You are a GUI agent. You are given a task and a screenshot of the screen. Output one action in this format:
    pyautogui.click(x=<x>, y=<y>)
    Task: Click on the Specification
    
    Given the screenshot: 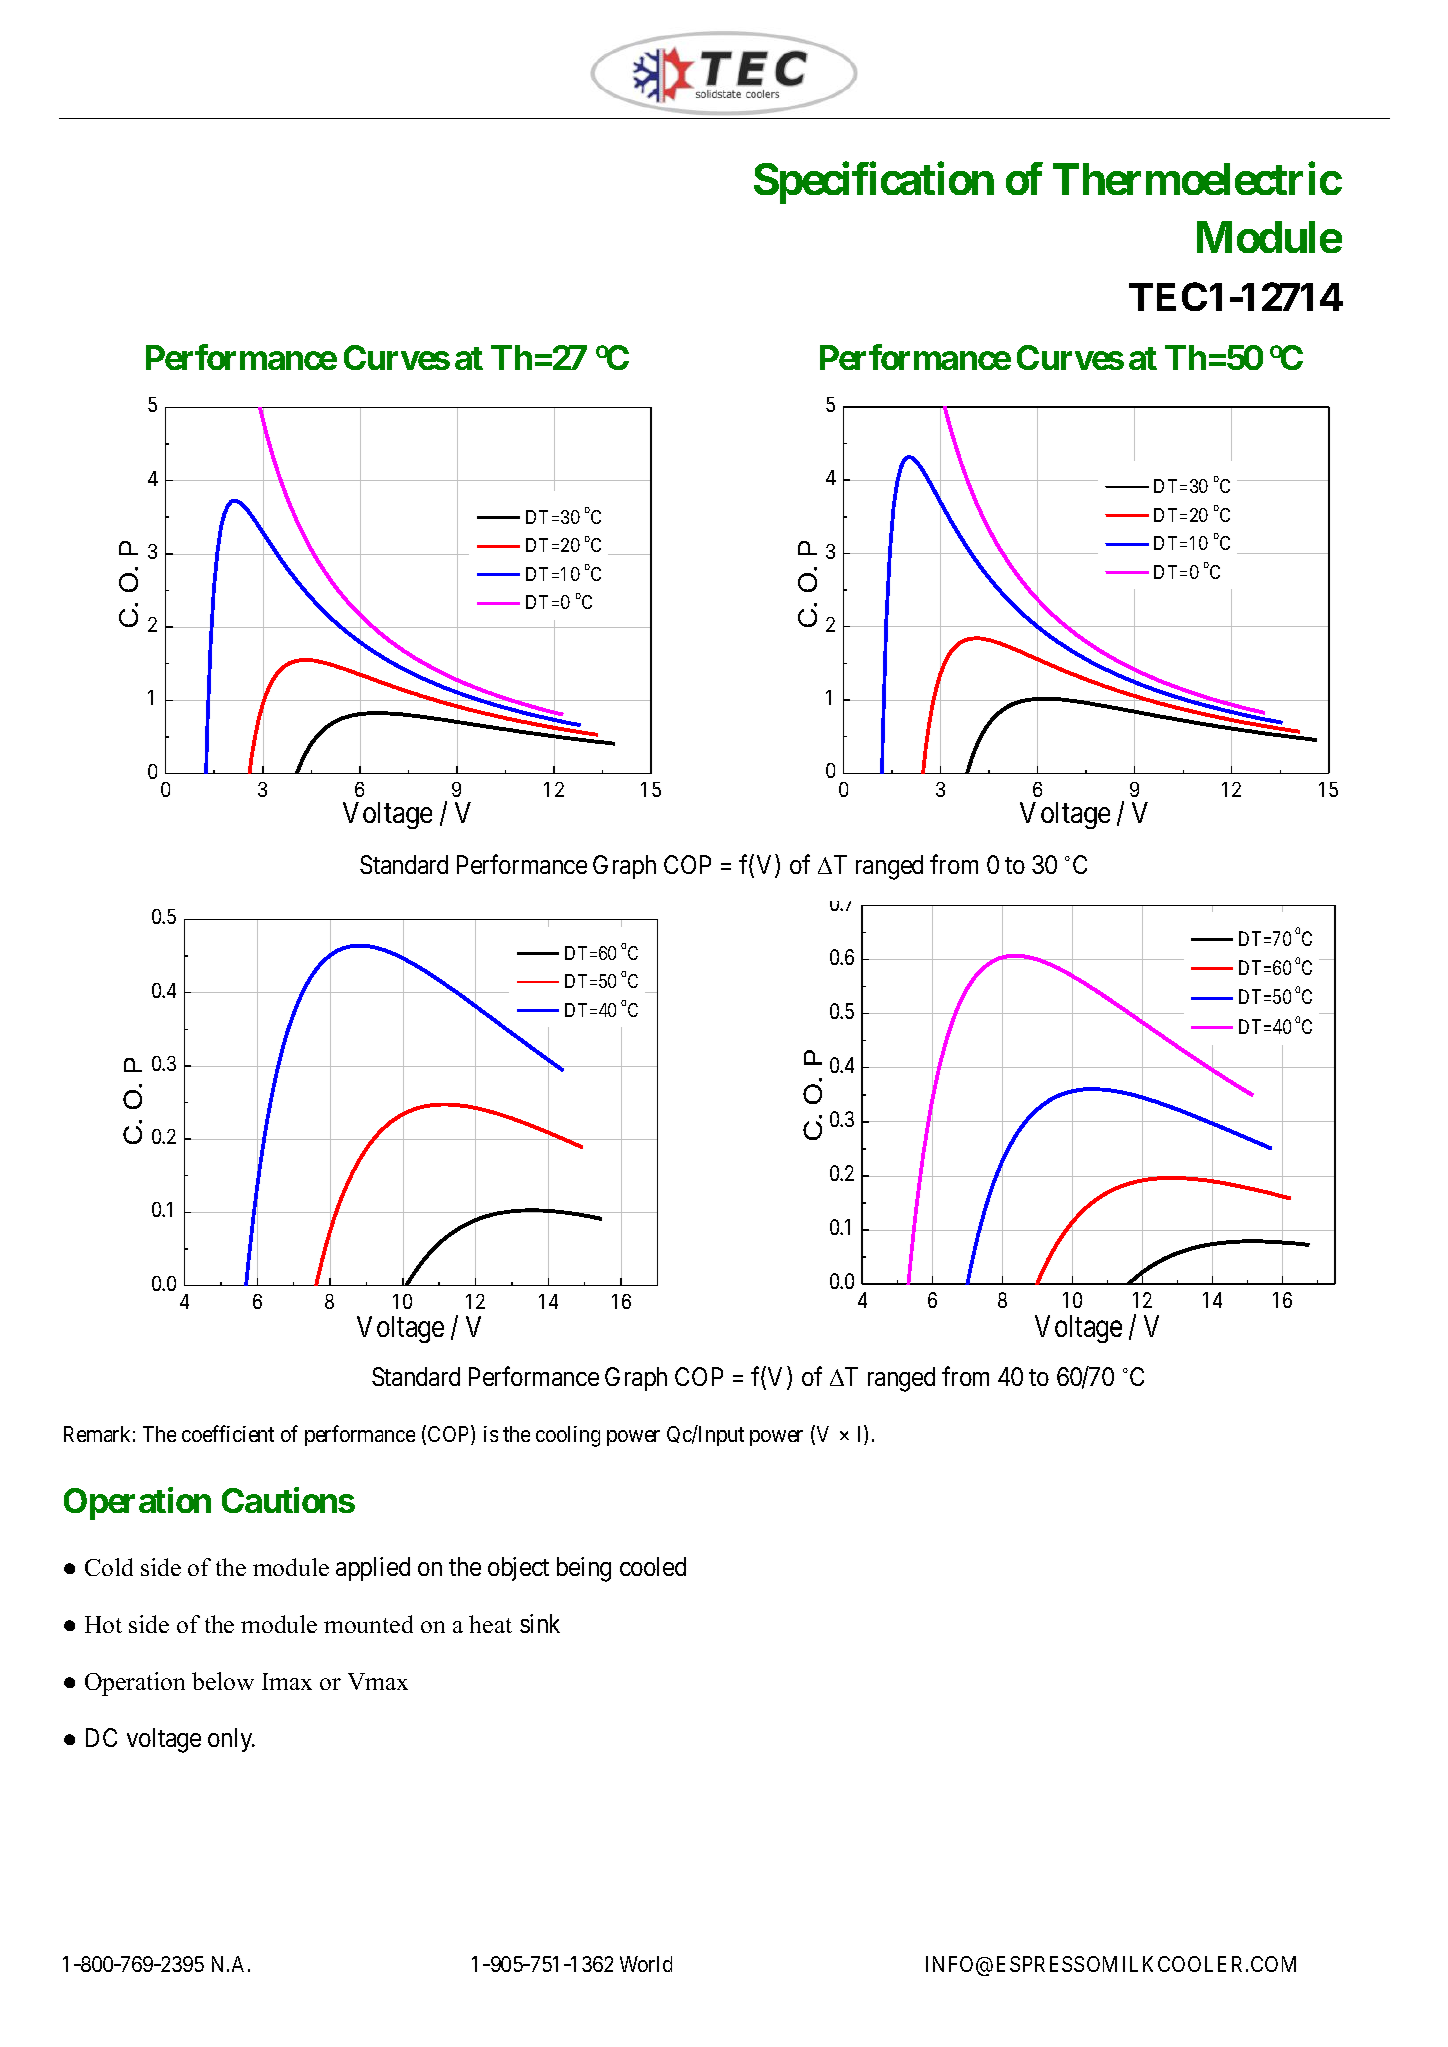 What is the action you would take?
    pyautogui.click(x=874, y=183)
